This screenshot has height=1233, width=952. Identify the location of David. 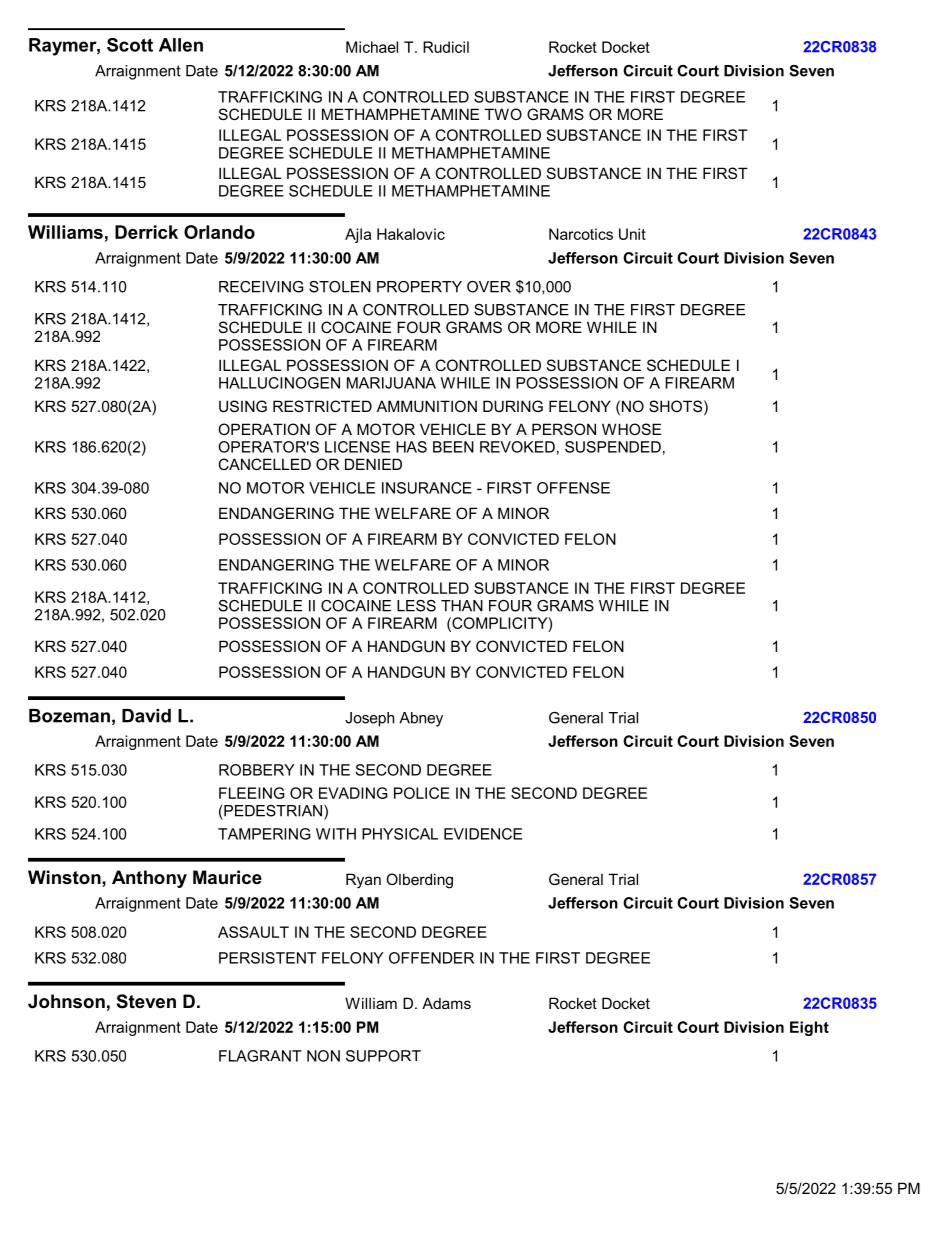
(146, 716).
